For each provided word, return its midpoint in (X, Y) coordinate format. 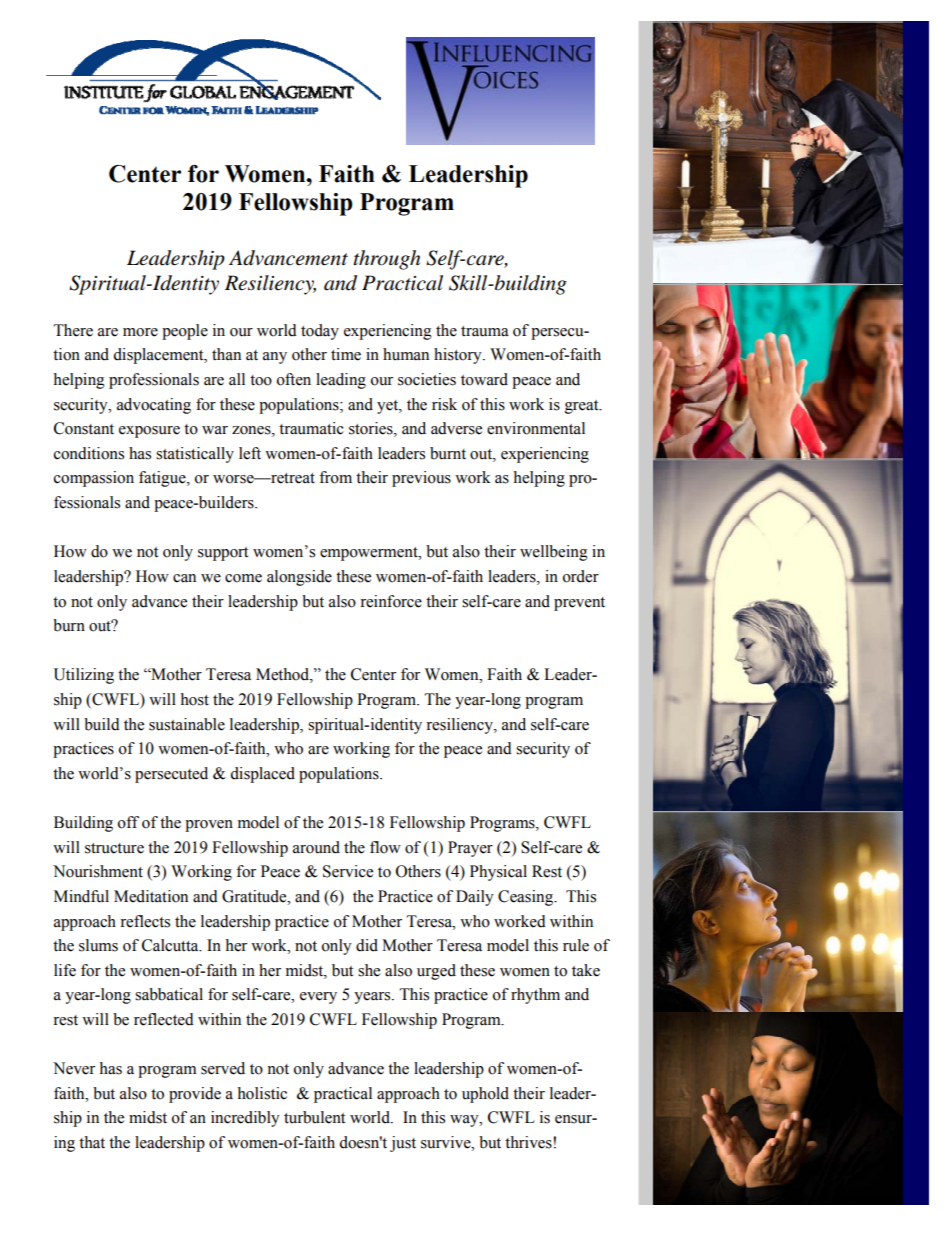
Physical (498, 873)
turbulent (314, 1117)
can (184, 578)
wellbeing (554, 553)
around (316, 847)
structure (114, 848)
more (140, 332)
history (459, 356)
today (320, 332)
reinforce (391, 601)
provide (195, 1095)
